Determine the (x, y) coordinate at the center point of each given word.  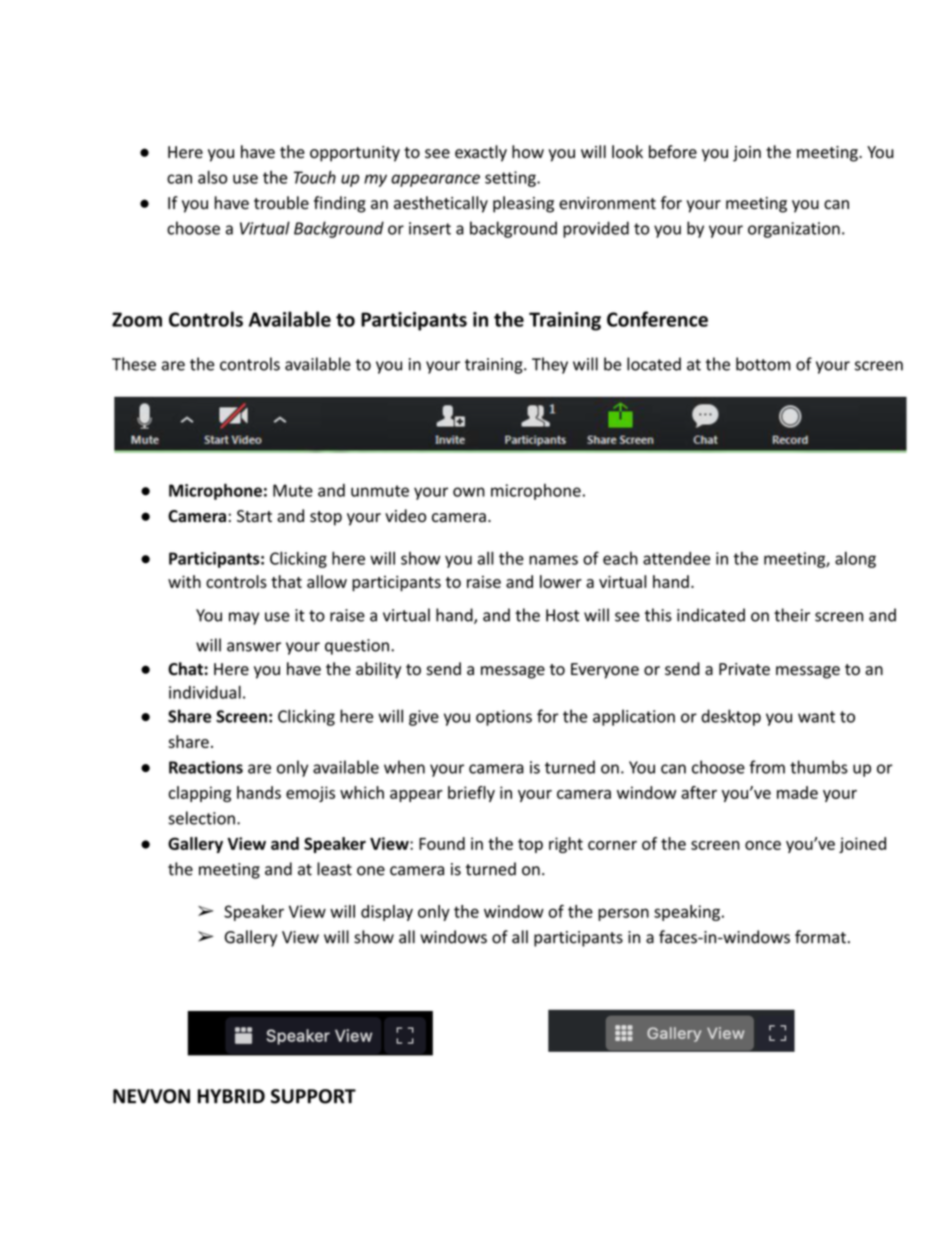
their (792, 615)
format (820, 937)
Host (562, 615)
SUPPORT (313, 1096)
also (212, 177)
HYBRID (231, 1096)
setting (511, 179)
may (244, 618)
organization (794, 230)
